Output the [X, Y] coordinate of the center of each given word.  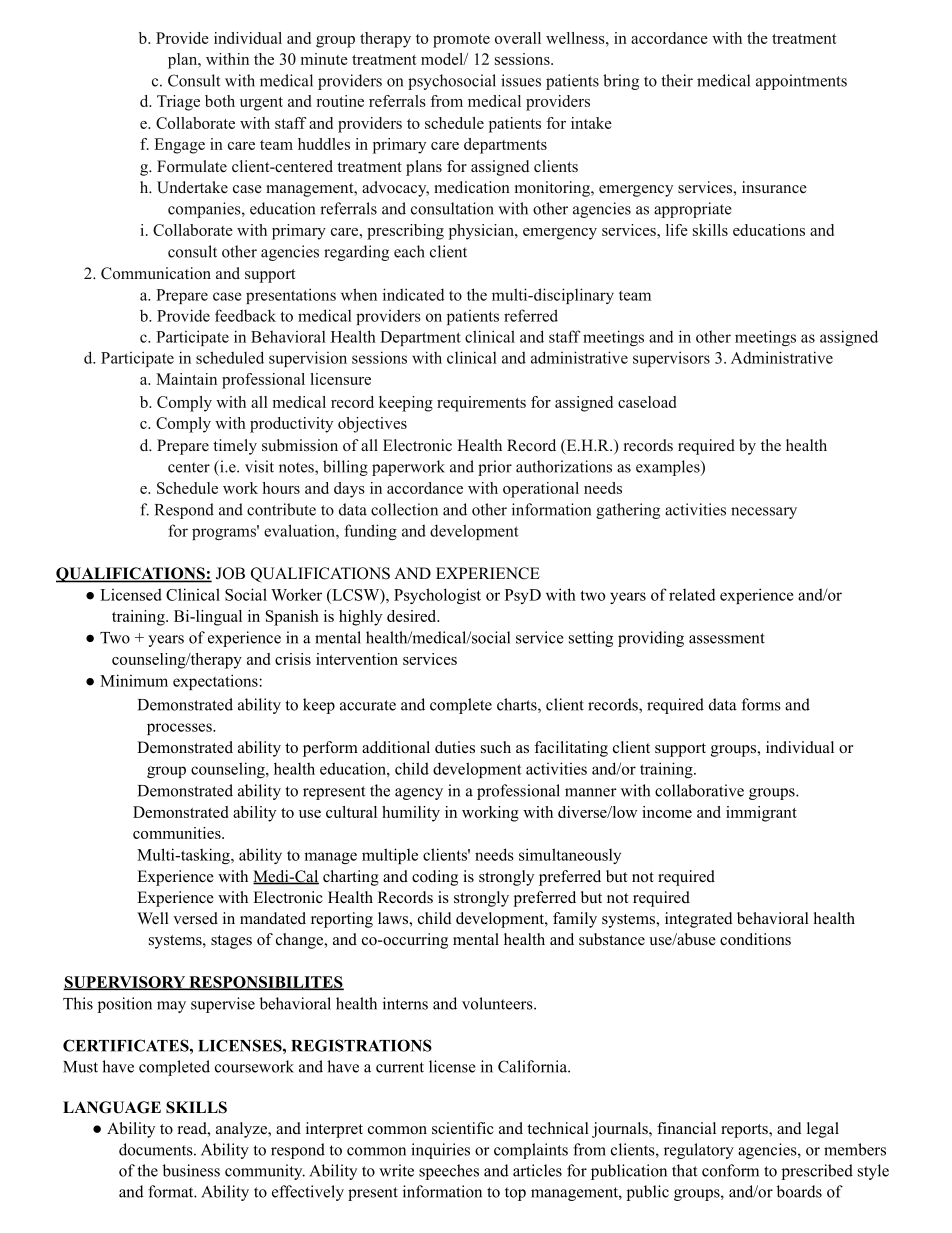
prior [495, 468]
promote [461, 41]
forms [761, 704]
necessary [764, 513]
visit [259, 466]
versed [195, 918]
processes [180, 729]
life [677, 230]
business [191, 1170]
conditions [755, 939]
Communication [156, 273]
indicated [413, 294]
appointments [801, 82]
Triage [178, 103]
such [496, 747]
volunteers [498, 1003]
